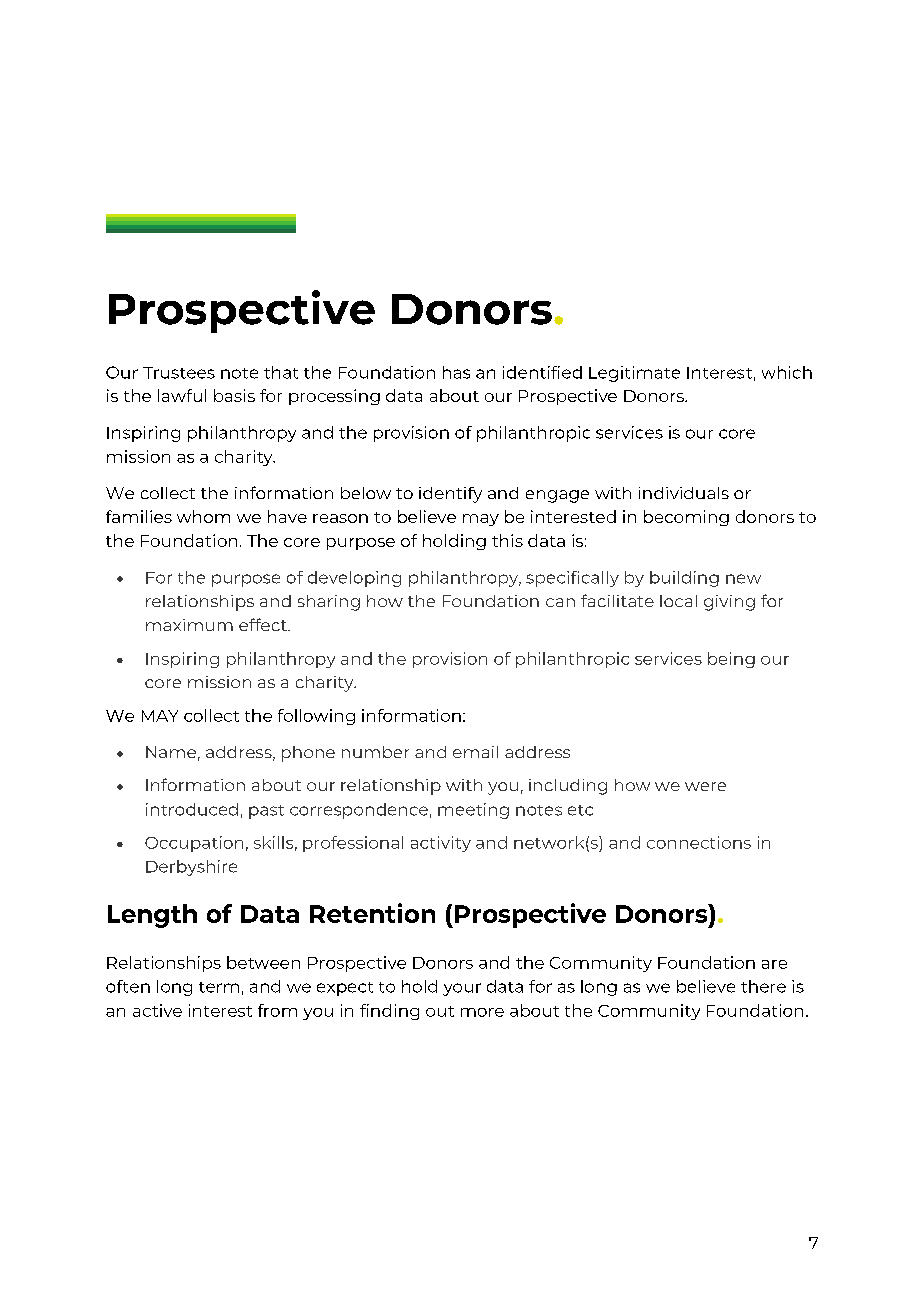 The height and width of the screenshot is (1308, 924). What do you see at coordinates (182, 395) in the screenshot?
I see `lawful` at bounding box center [182, 395].
